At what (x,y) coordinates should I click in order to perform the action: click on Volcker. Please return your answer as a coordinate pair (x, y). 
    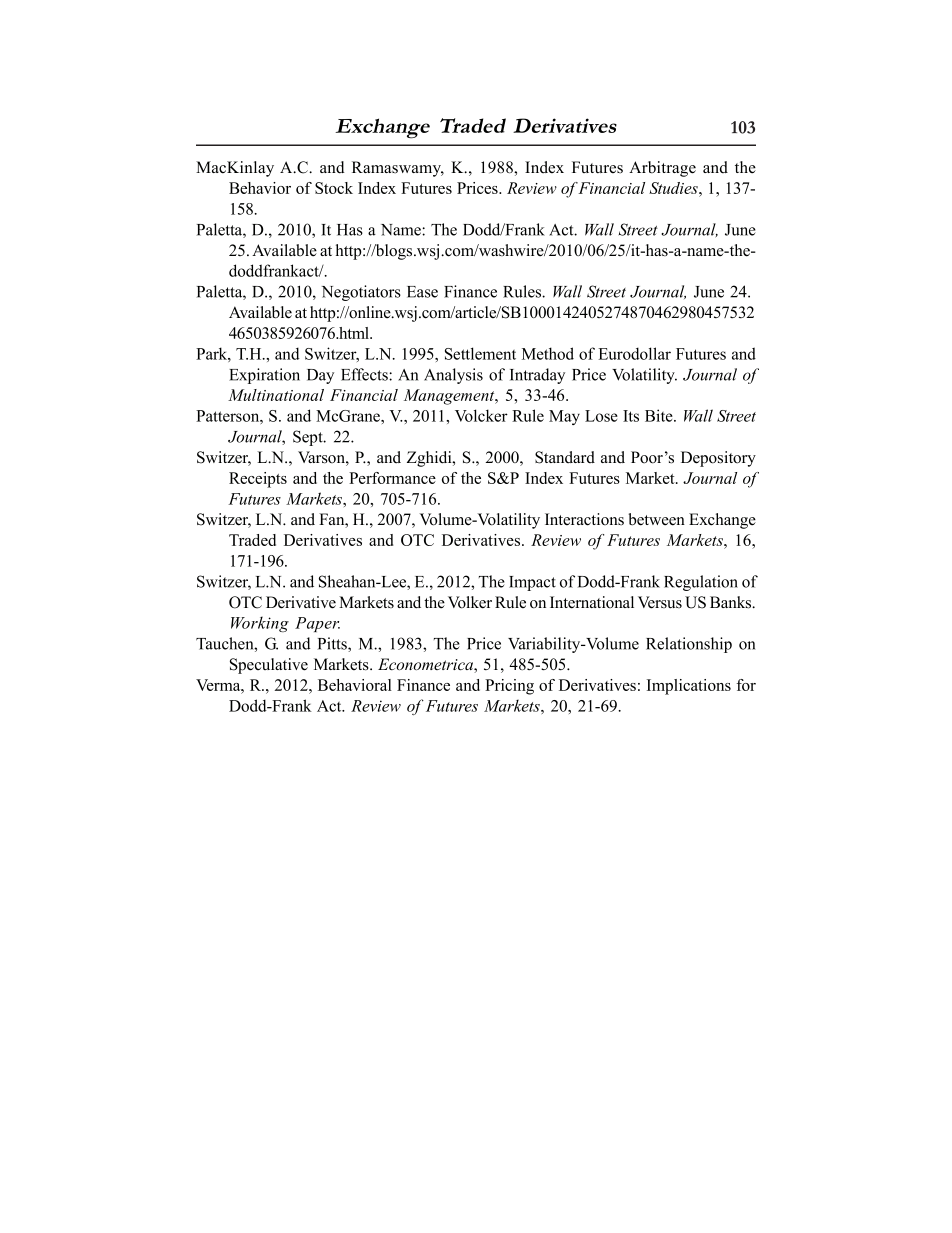
    Looking at the image, I should click on (481, 415).
